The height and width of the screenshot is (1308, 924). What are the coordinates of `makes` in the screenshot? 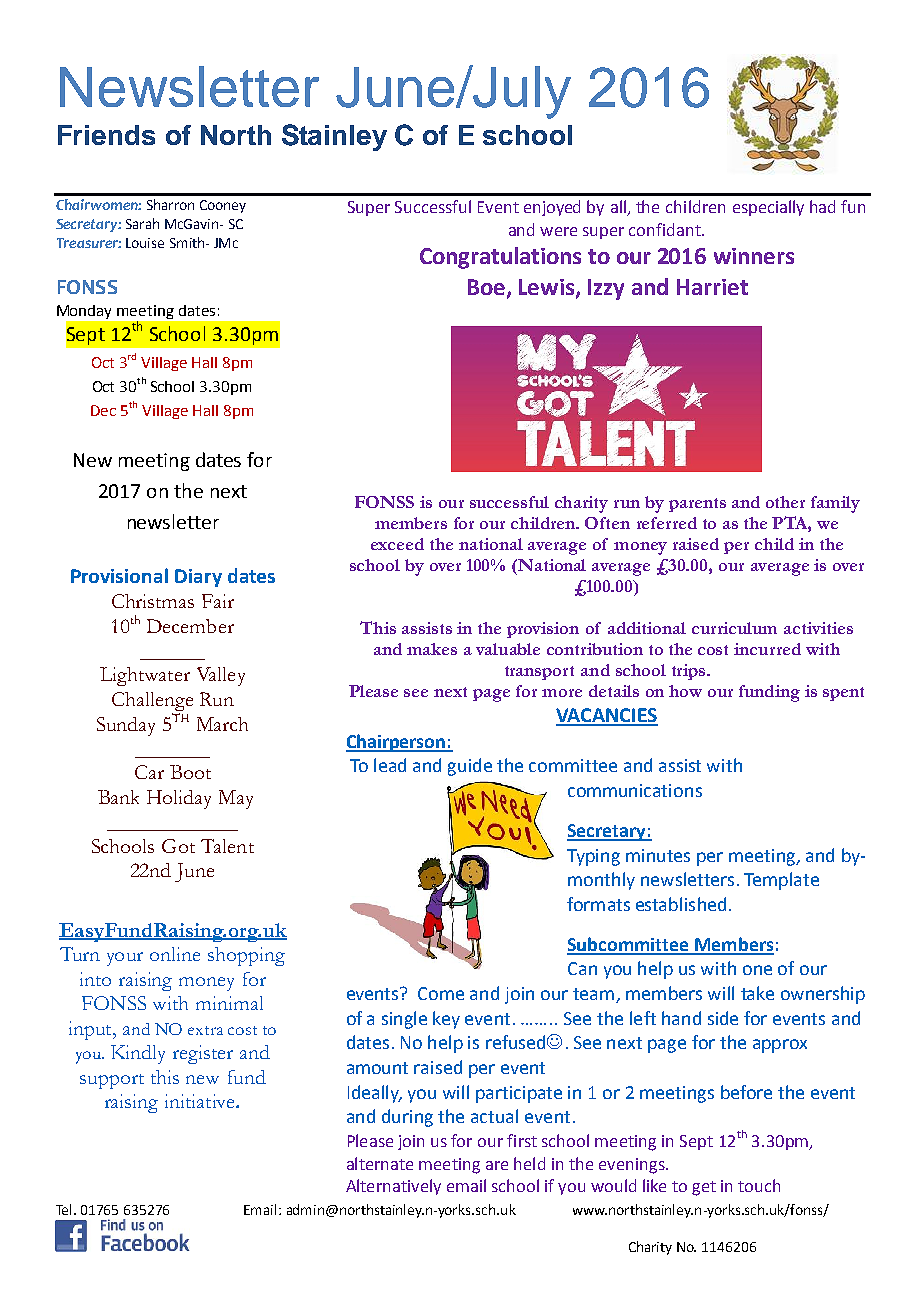 It's located at (432, 649).
